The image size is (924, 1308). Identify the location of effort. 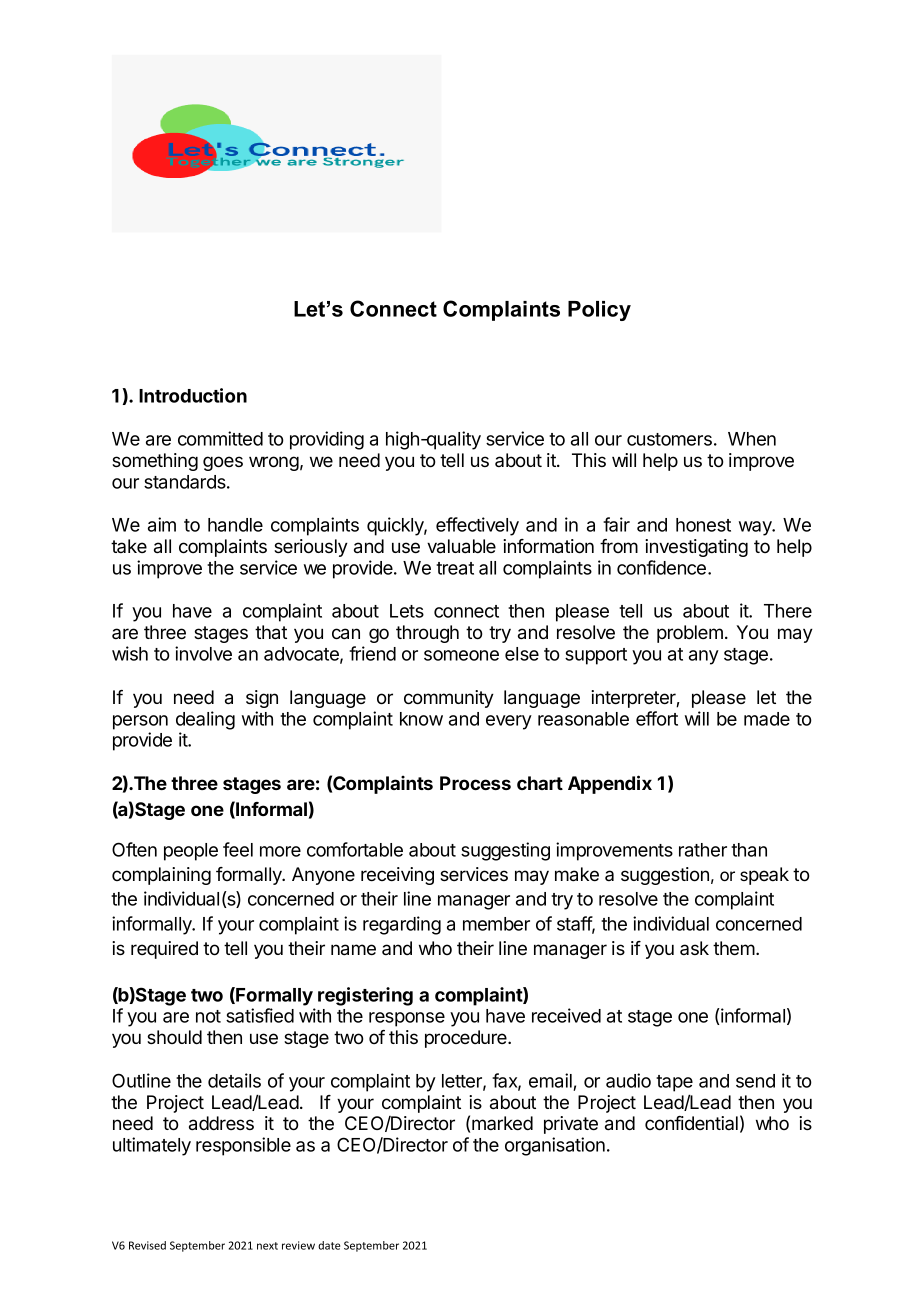
(657, 718).
